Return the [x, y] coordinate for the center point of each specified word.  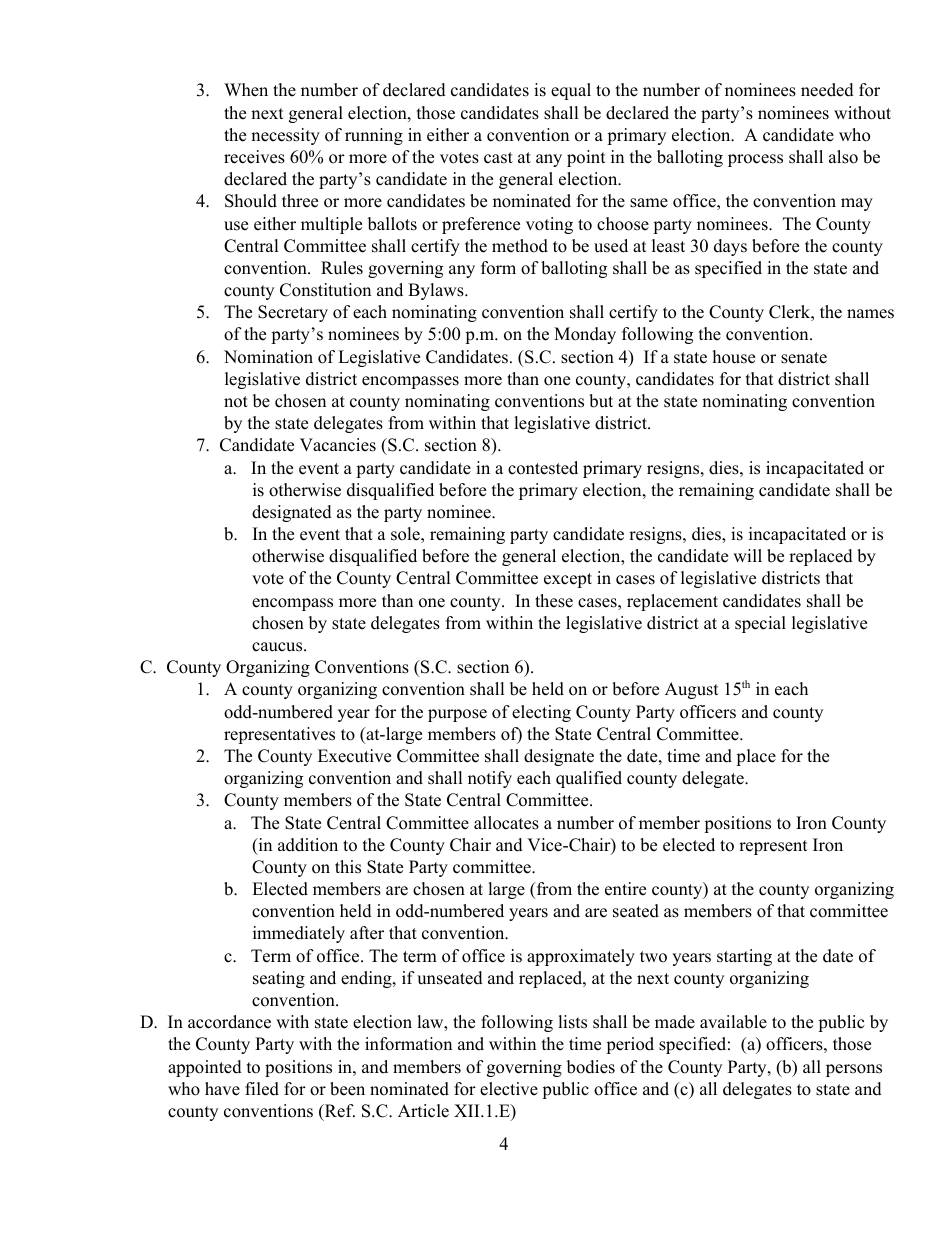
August [692, 690]
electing [541, 713]
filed [262, 1089]
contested [543, 468]
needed [827, 90]
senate [804, 358]
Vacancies [338, 445]
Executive [354, 756]
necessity [285, 136]
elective [509, 1089]
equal [571, 91]
